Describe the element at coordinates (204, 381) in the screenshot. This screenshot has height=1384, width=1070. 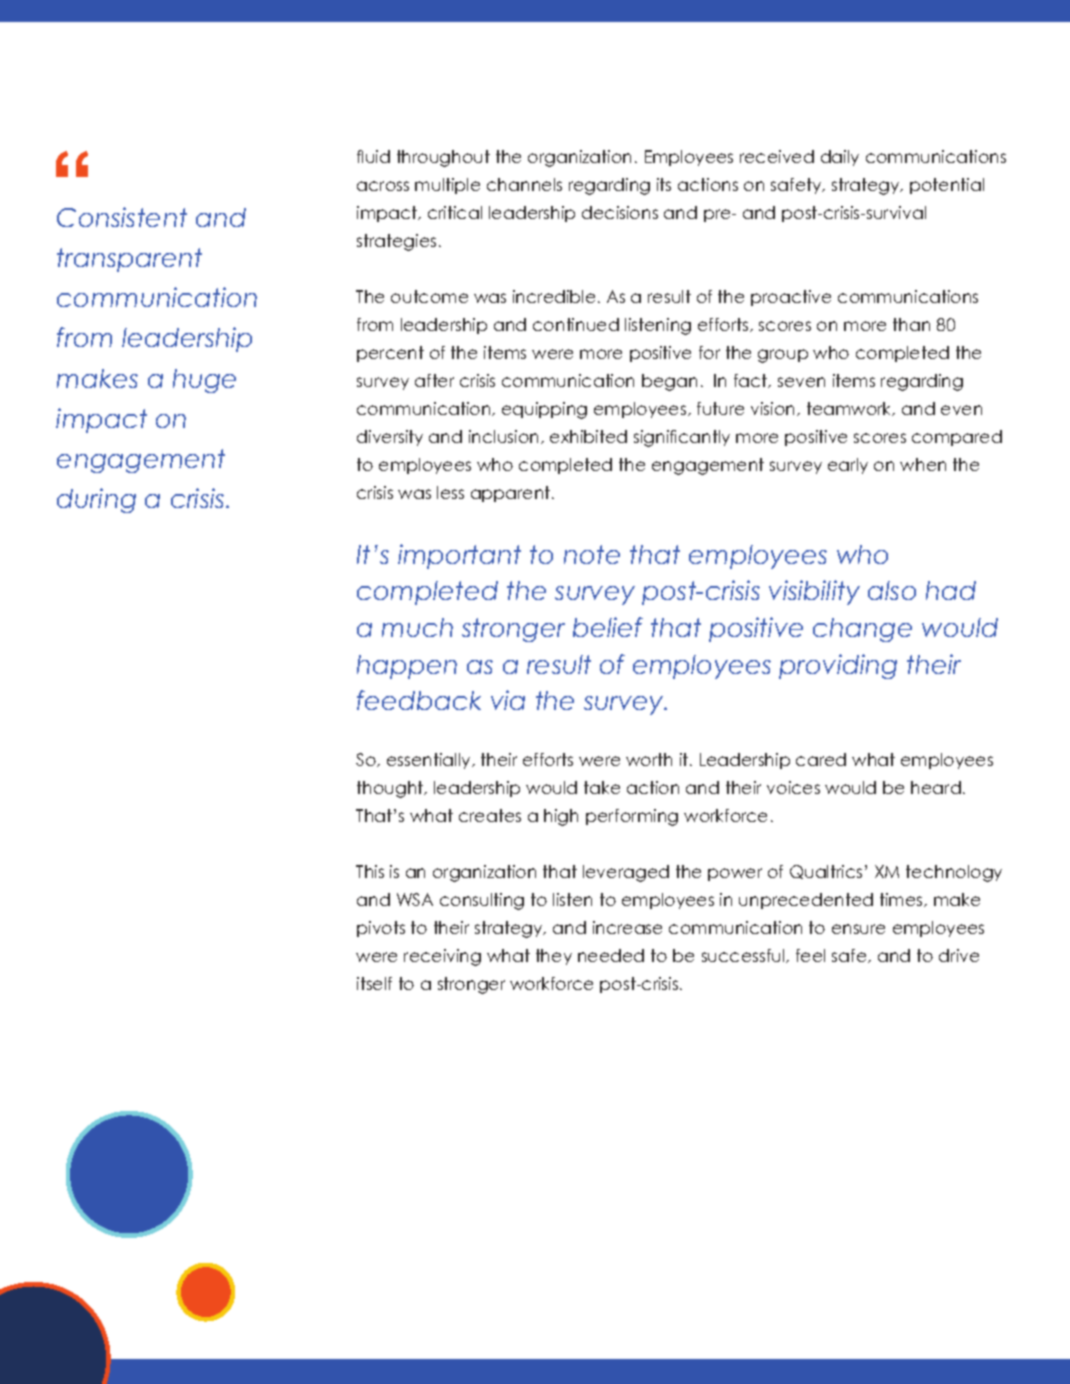
I see `huge` at that location.
